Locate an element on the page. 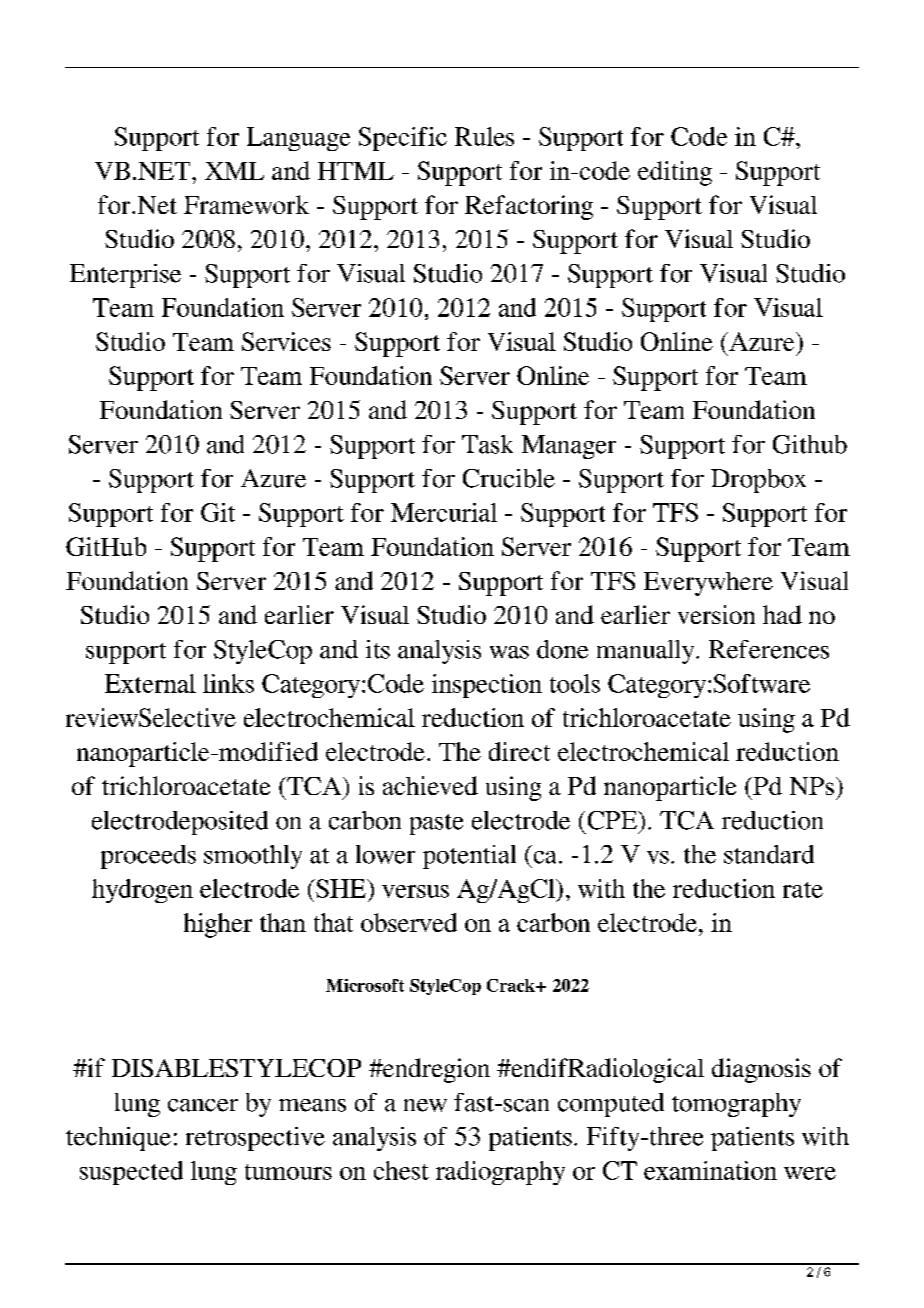 The width and height of the image is (924, 1308). cancer is located at coordinates (203, 1105).
